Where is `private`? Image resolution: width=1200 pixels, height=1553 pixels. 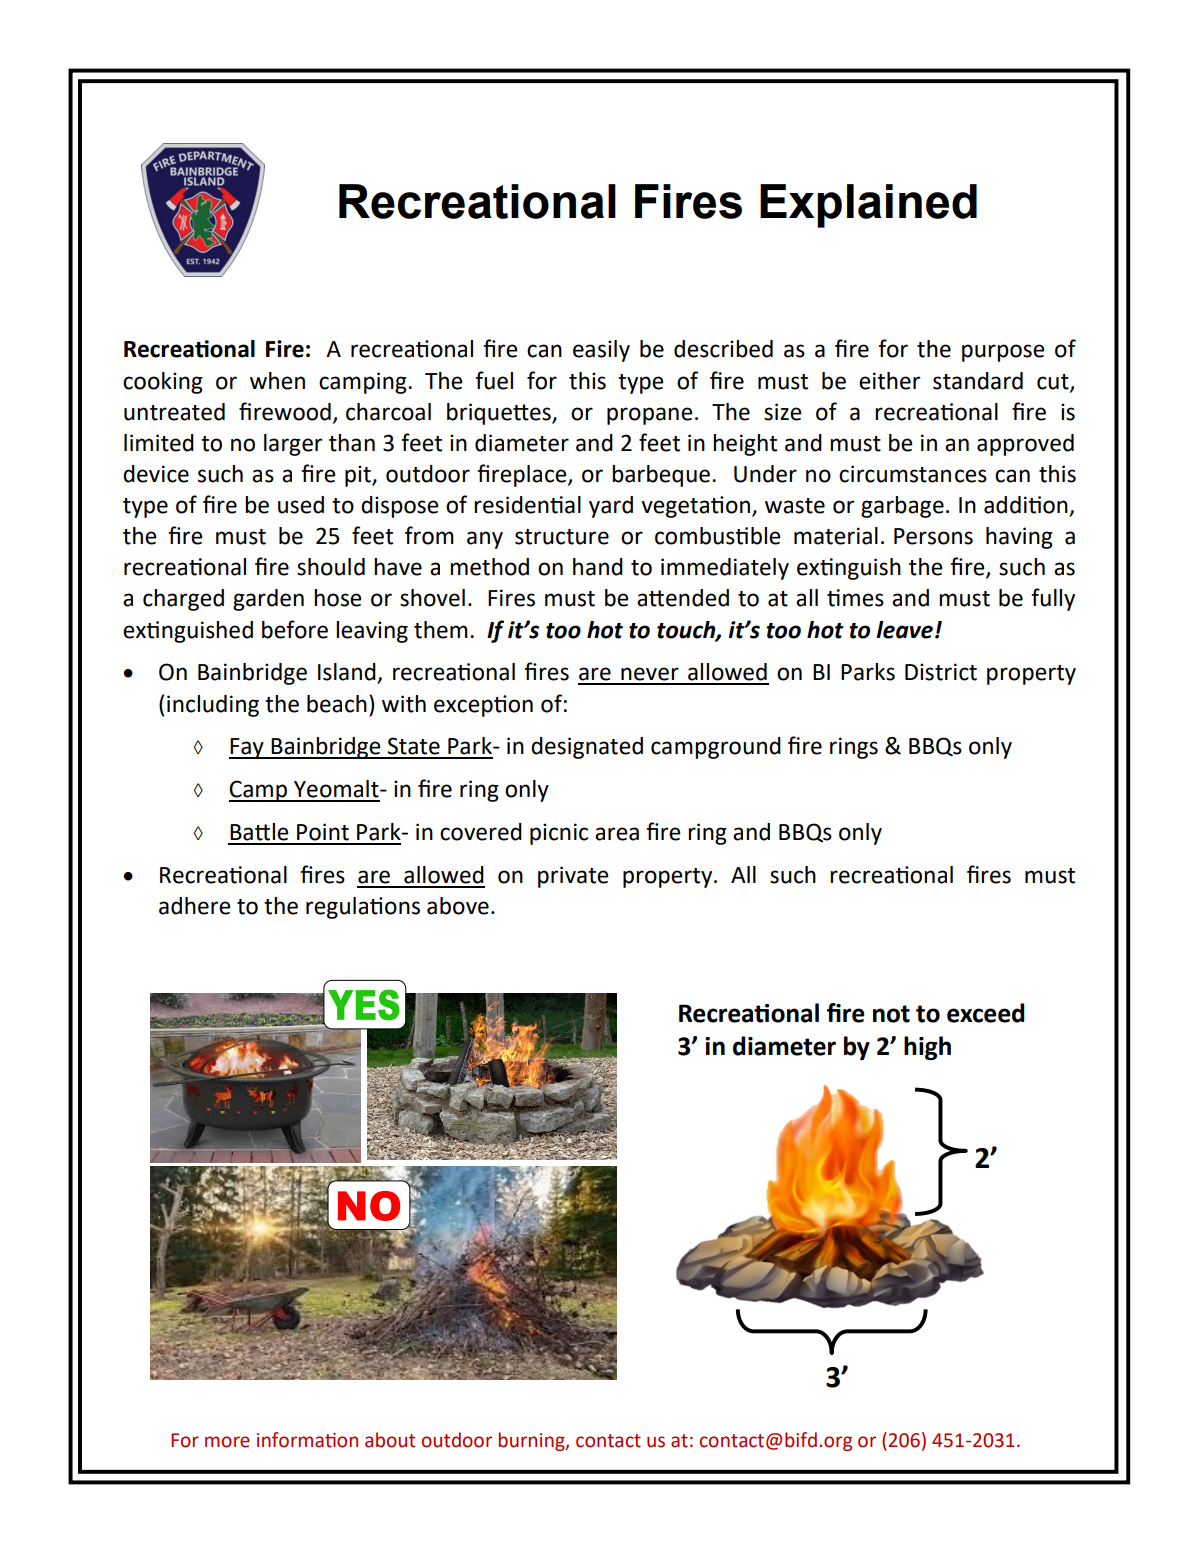
private is located at coordinates (573, 877).
